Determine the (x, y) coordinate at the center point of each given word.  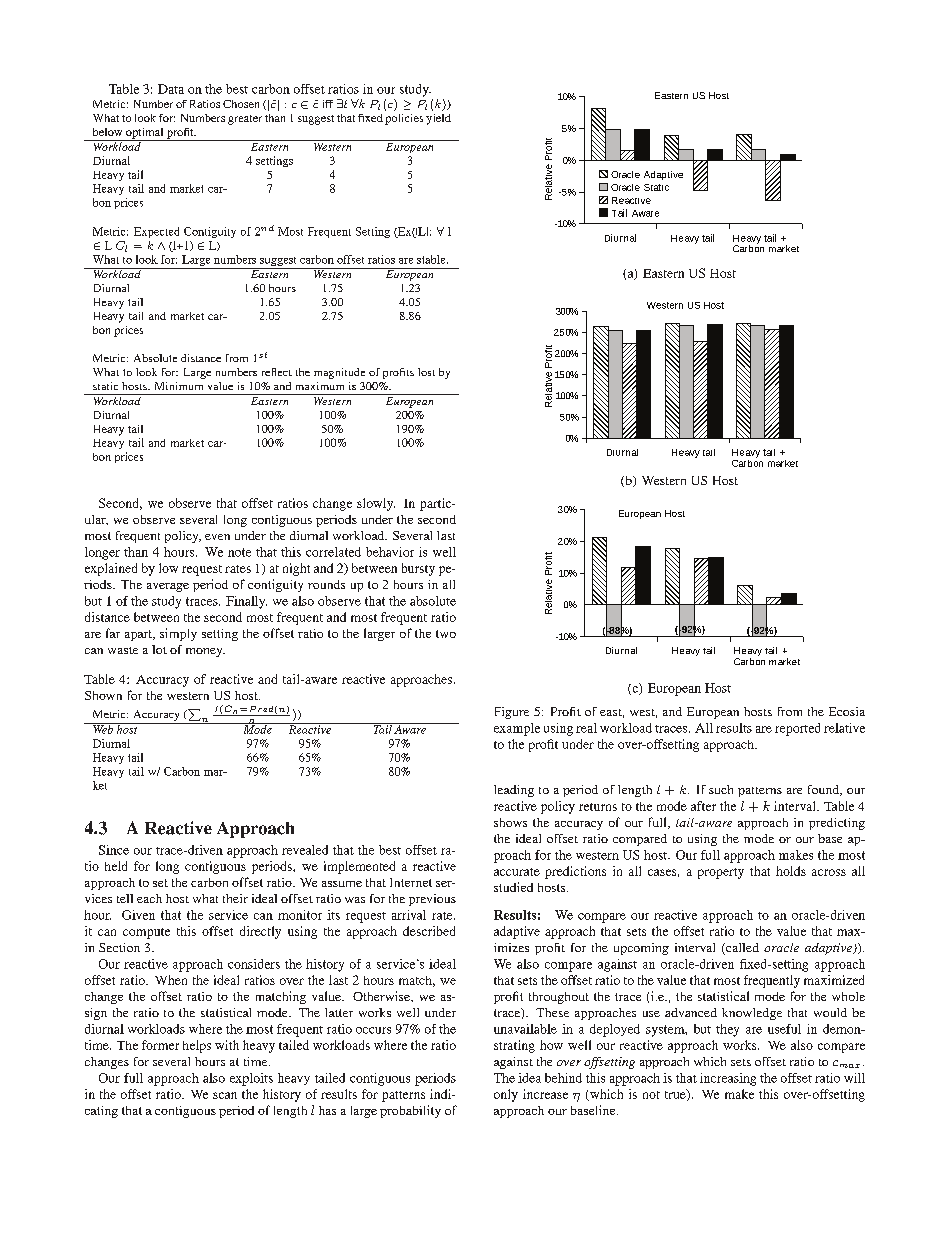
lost (426, 372)
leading (514, 791)
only (506, 1095)
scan (225, 1095)
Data (171, 89)
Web (103, 728)
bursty (418, 569)
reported (797, 729)
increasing (728, 1079)
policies (404, 119)
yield (438, 119)
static (105, 386)
